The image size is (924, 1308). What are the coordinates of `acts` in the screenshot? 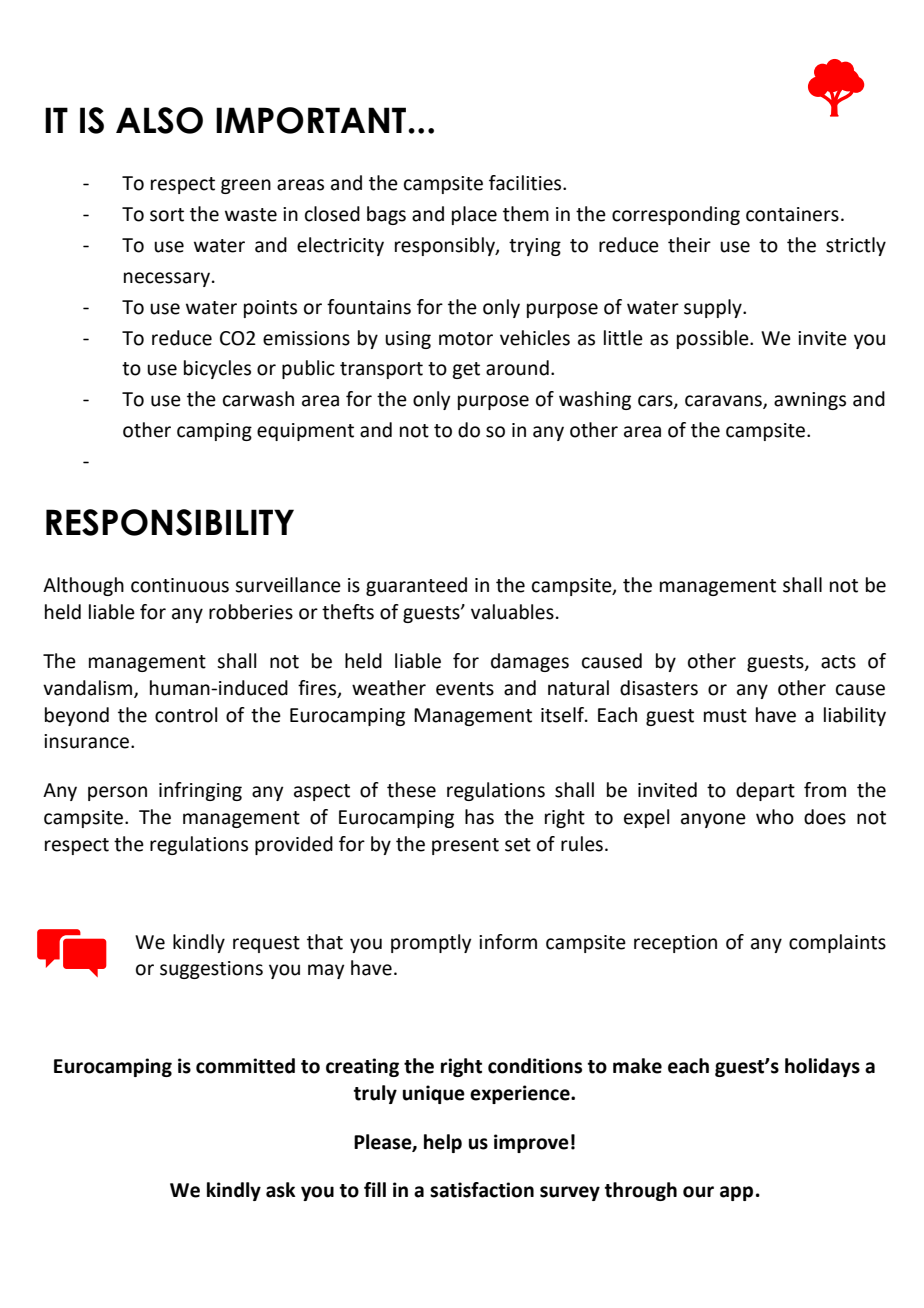 It's located at (838, 662).
